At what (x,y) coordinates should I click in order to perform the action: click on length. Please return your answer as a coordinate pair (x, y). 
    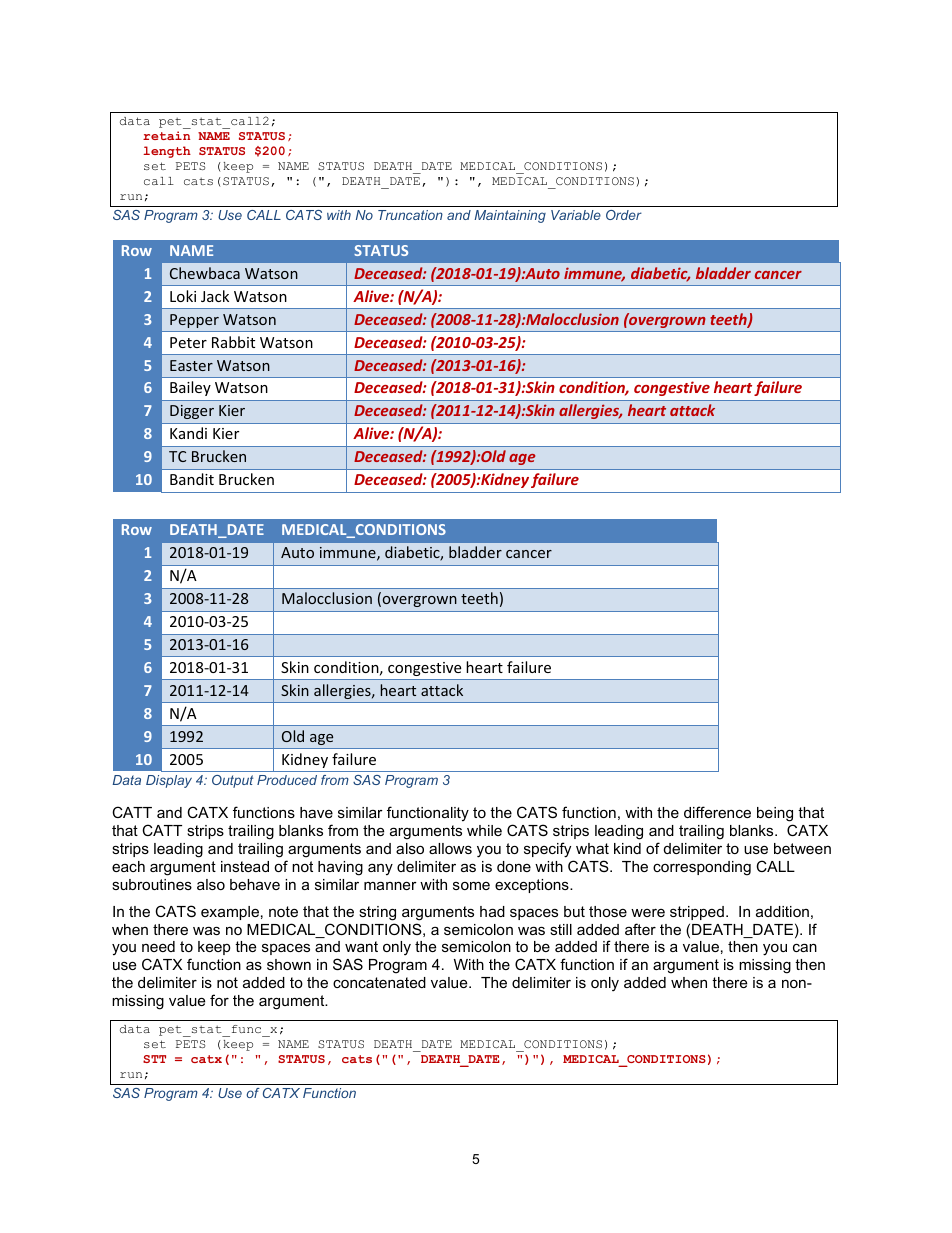
    Looking at the image, I should click on (167, 152).
